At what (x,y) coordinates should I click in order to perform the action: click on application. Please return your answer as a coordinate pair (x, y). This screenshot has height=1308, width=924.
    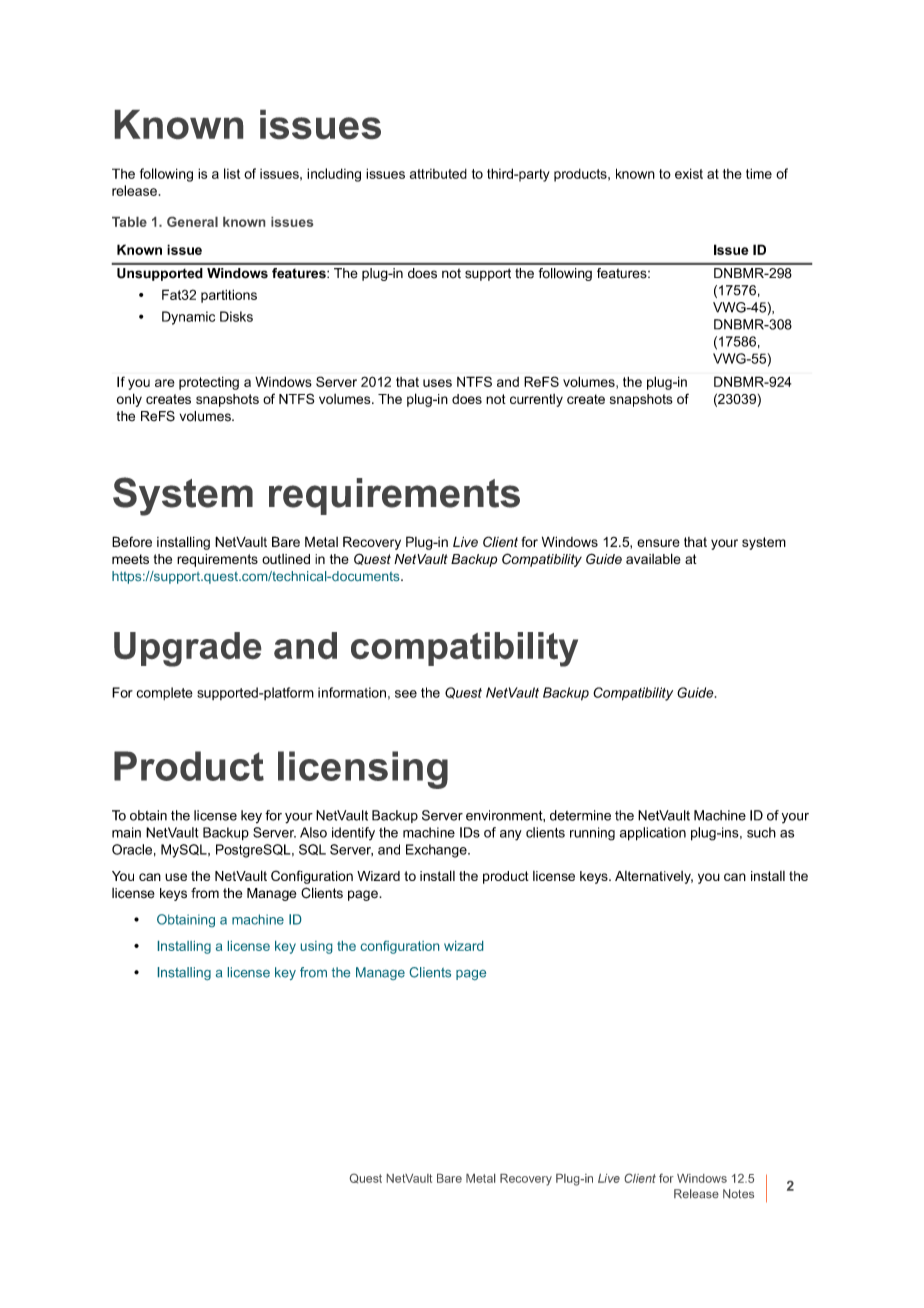
    Looking at the image, I should click on (653, 834).
